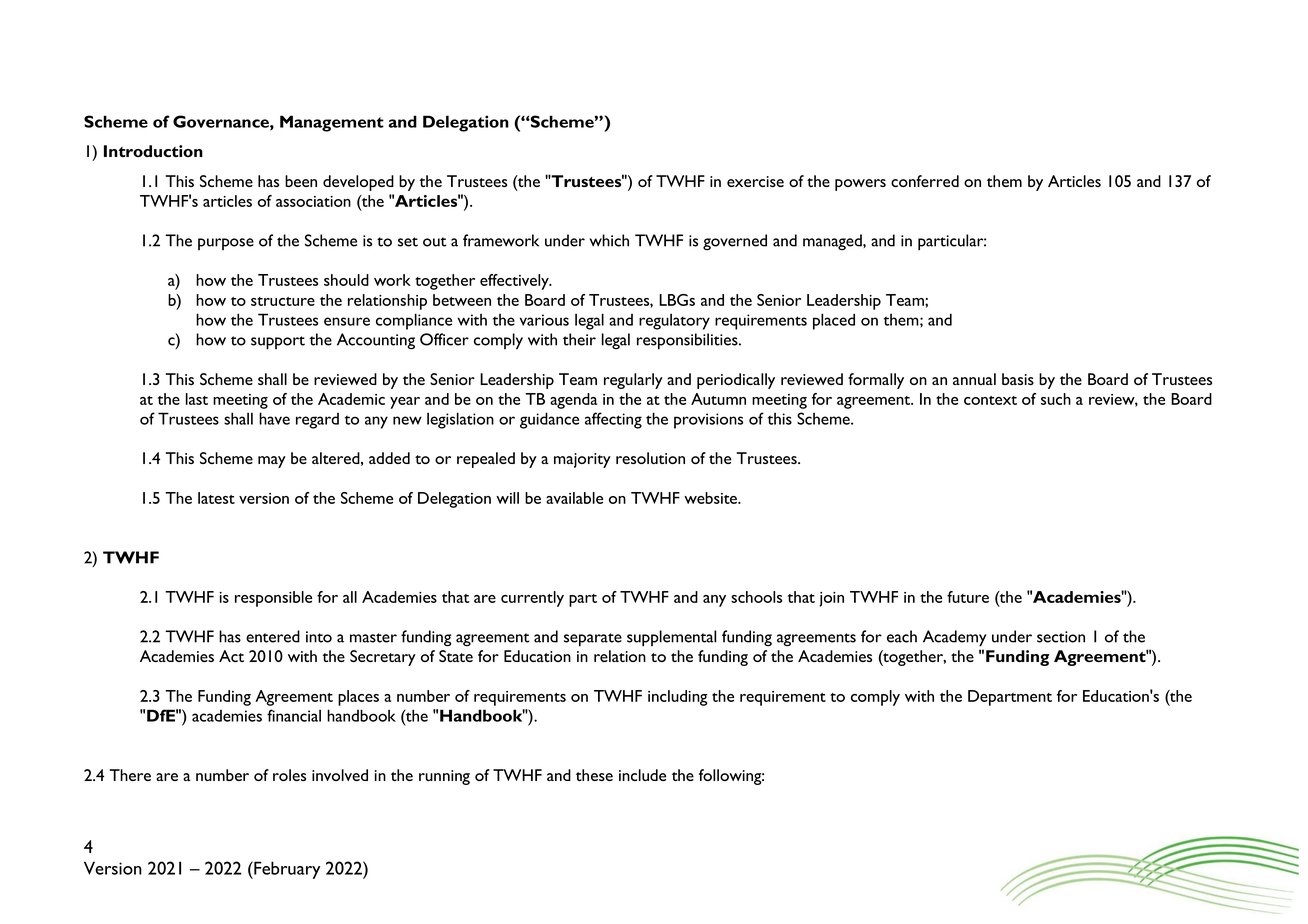  I want to click on latest, so click(216, 498).
